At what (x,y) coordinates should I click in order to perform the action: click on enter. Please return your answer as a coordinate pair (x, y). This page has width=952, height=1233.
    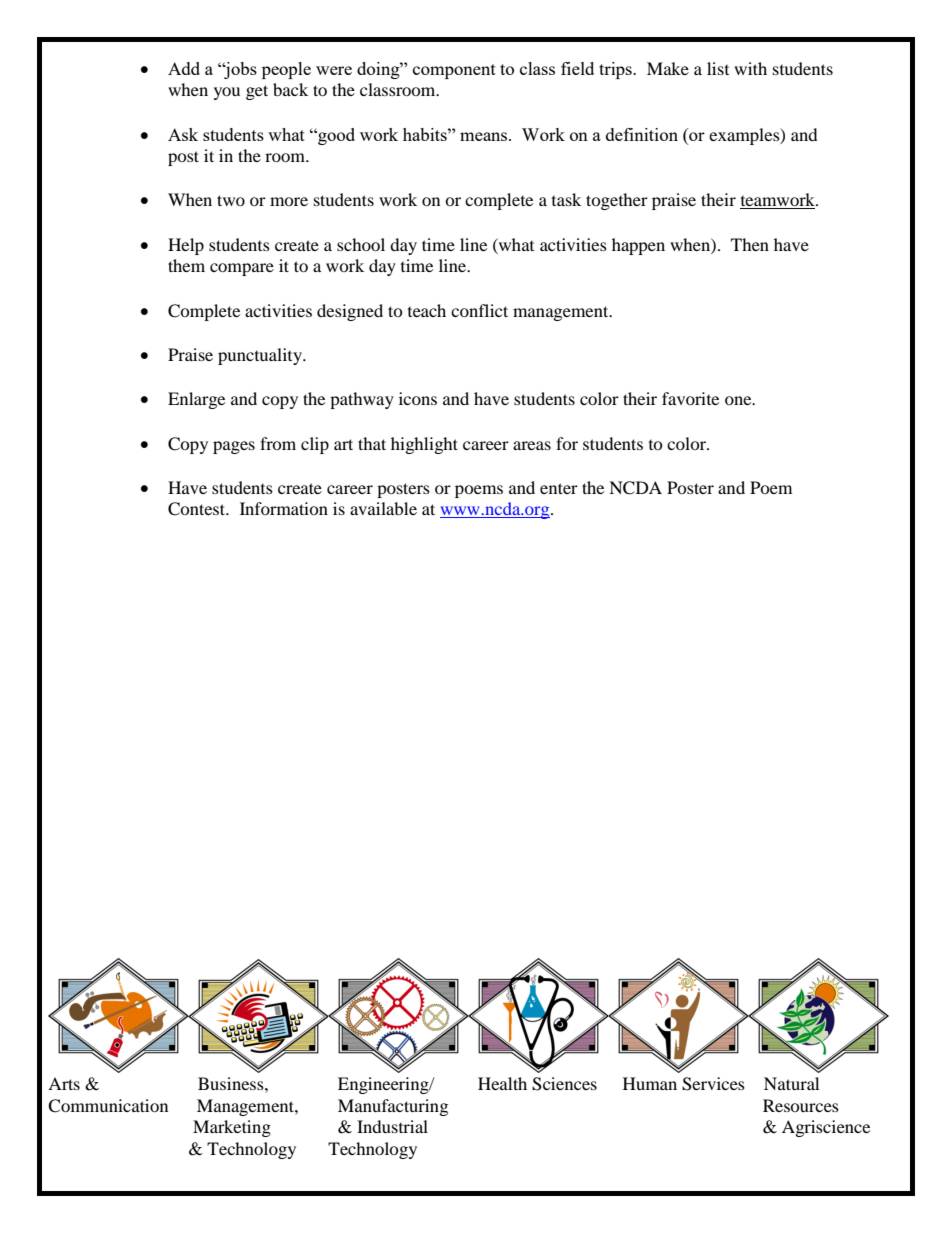
    Looking at the image, I should click on (559, 488).
